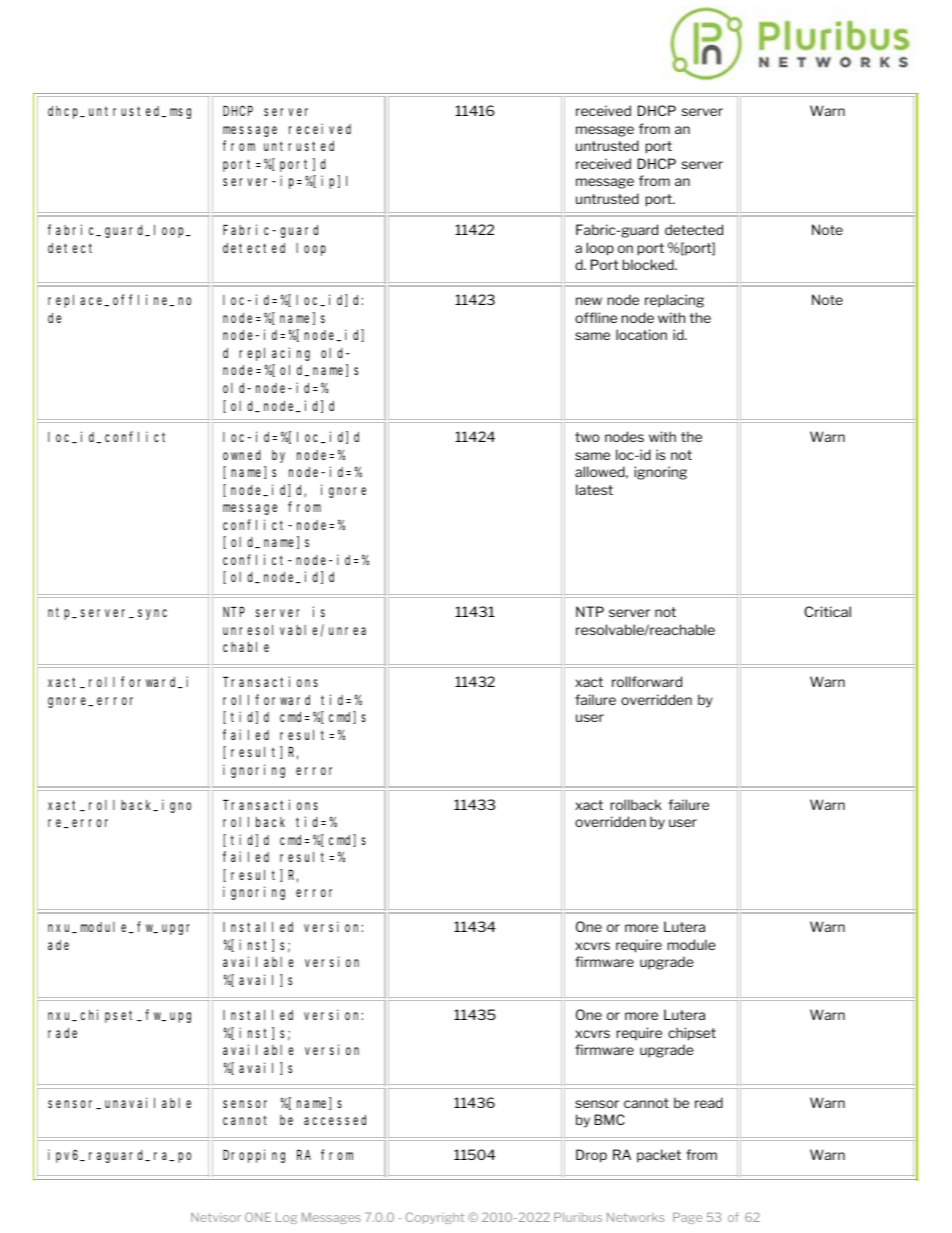 This document has width=952, height=1233. I want to click on blocked, so click(649, 264).
